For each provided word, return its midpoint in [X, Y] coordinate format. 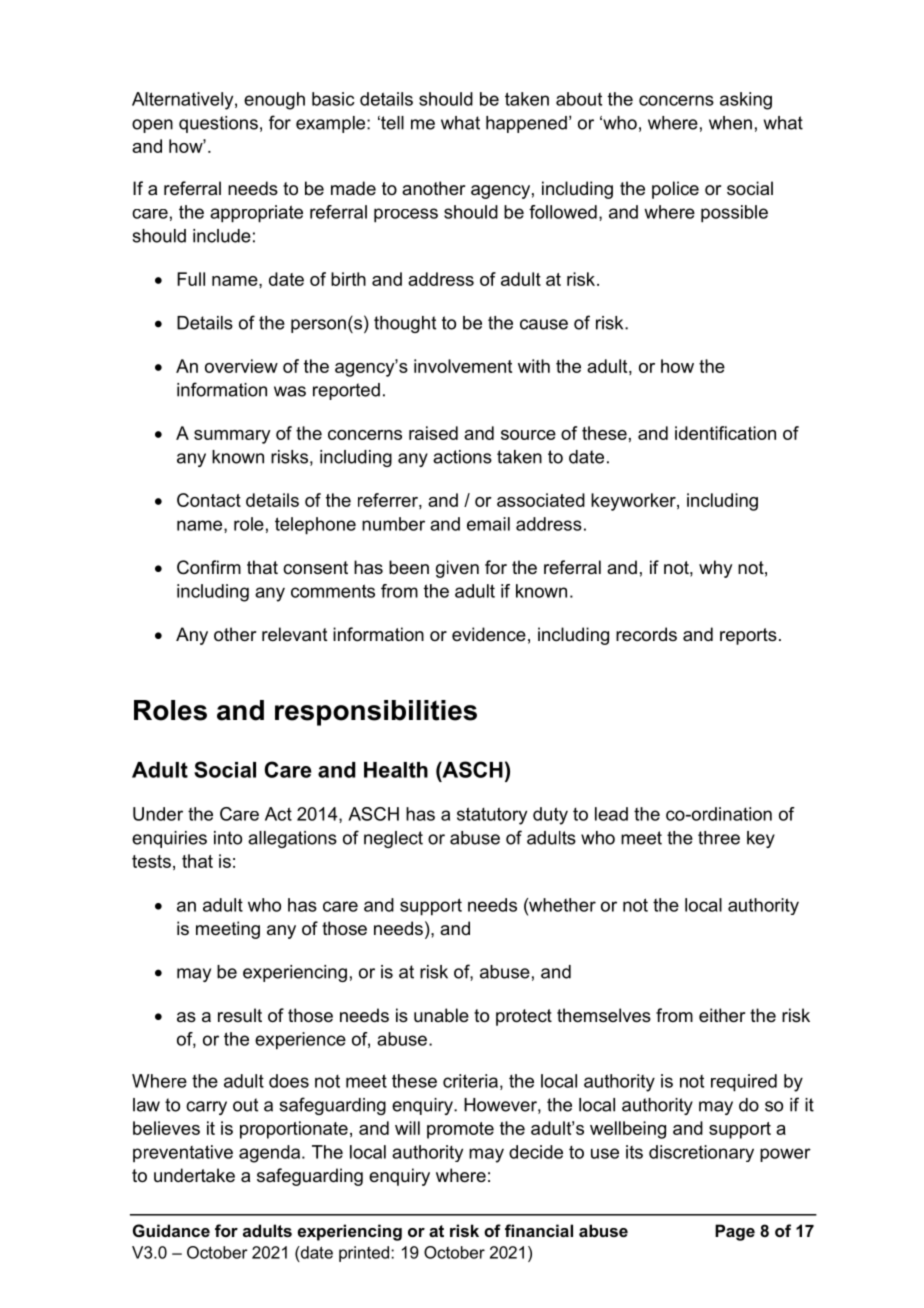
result [240, 1015]
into [228, 838]
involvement [463, 366]
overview [241, 366]
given [457, 569]
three [719, 838]
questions [218, 124]
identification [725, 433]
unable [441, 1015]
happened [526, 124]
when [730, 123]
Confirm [209, 567]
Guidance [171, 1230]
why [715, 569]
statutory [492, 816]
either [722, 1015]
